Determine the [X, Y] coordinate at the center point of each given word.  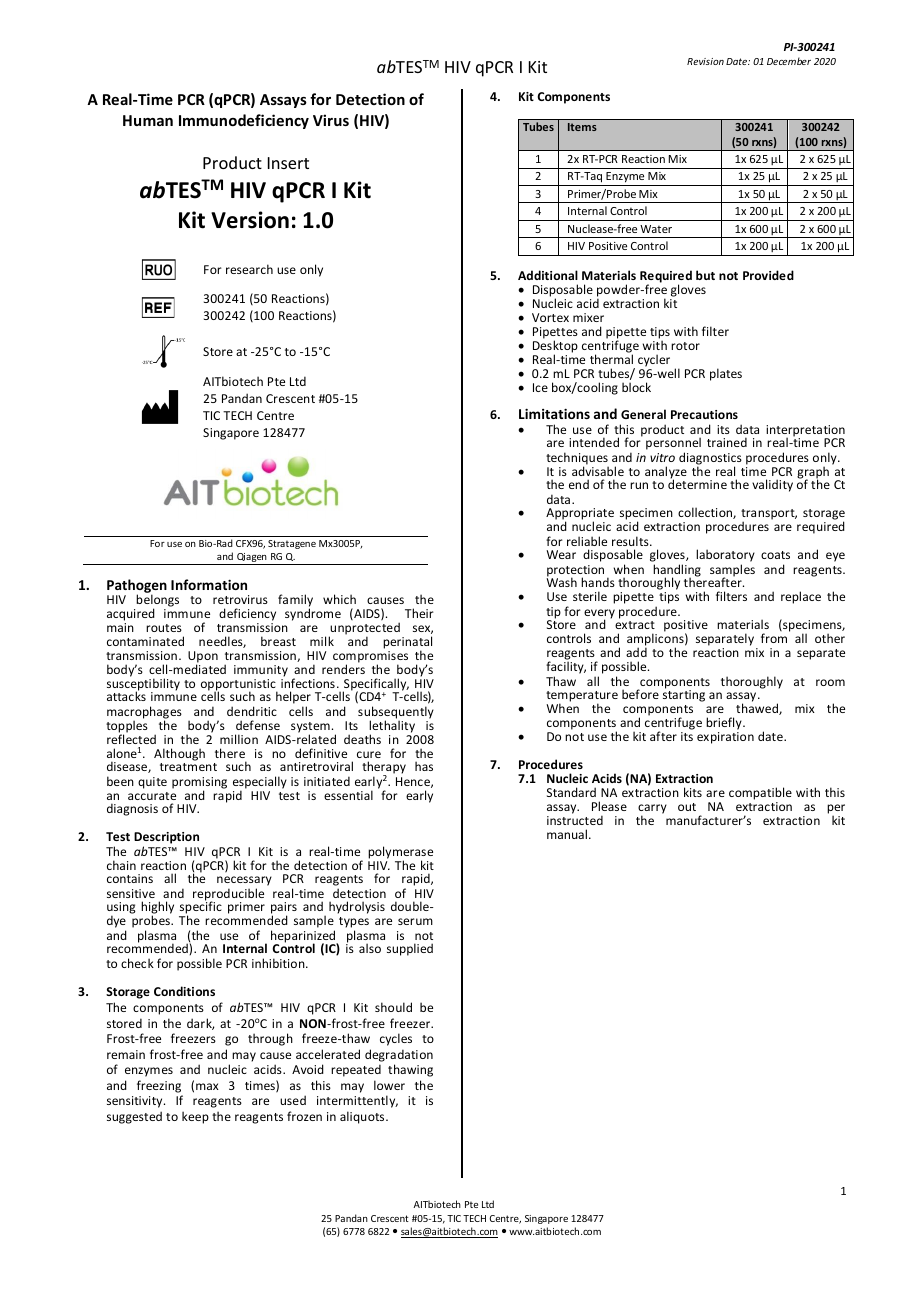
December [789, 61]
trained [727, 442]
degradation [399, 1055]
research [249, 269]
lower [389, 1085]
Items [582, 127]
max [207, 1086]
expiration [725, 738]
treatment [188, 767]
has [424, 766]
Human [148, 120]
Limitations [554, 413]
